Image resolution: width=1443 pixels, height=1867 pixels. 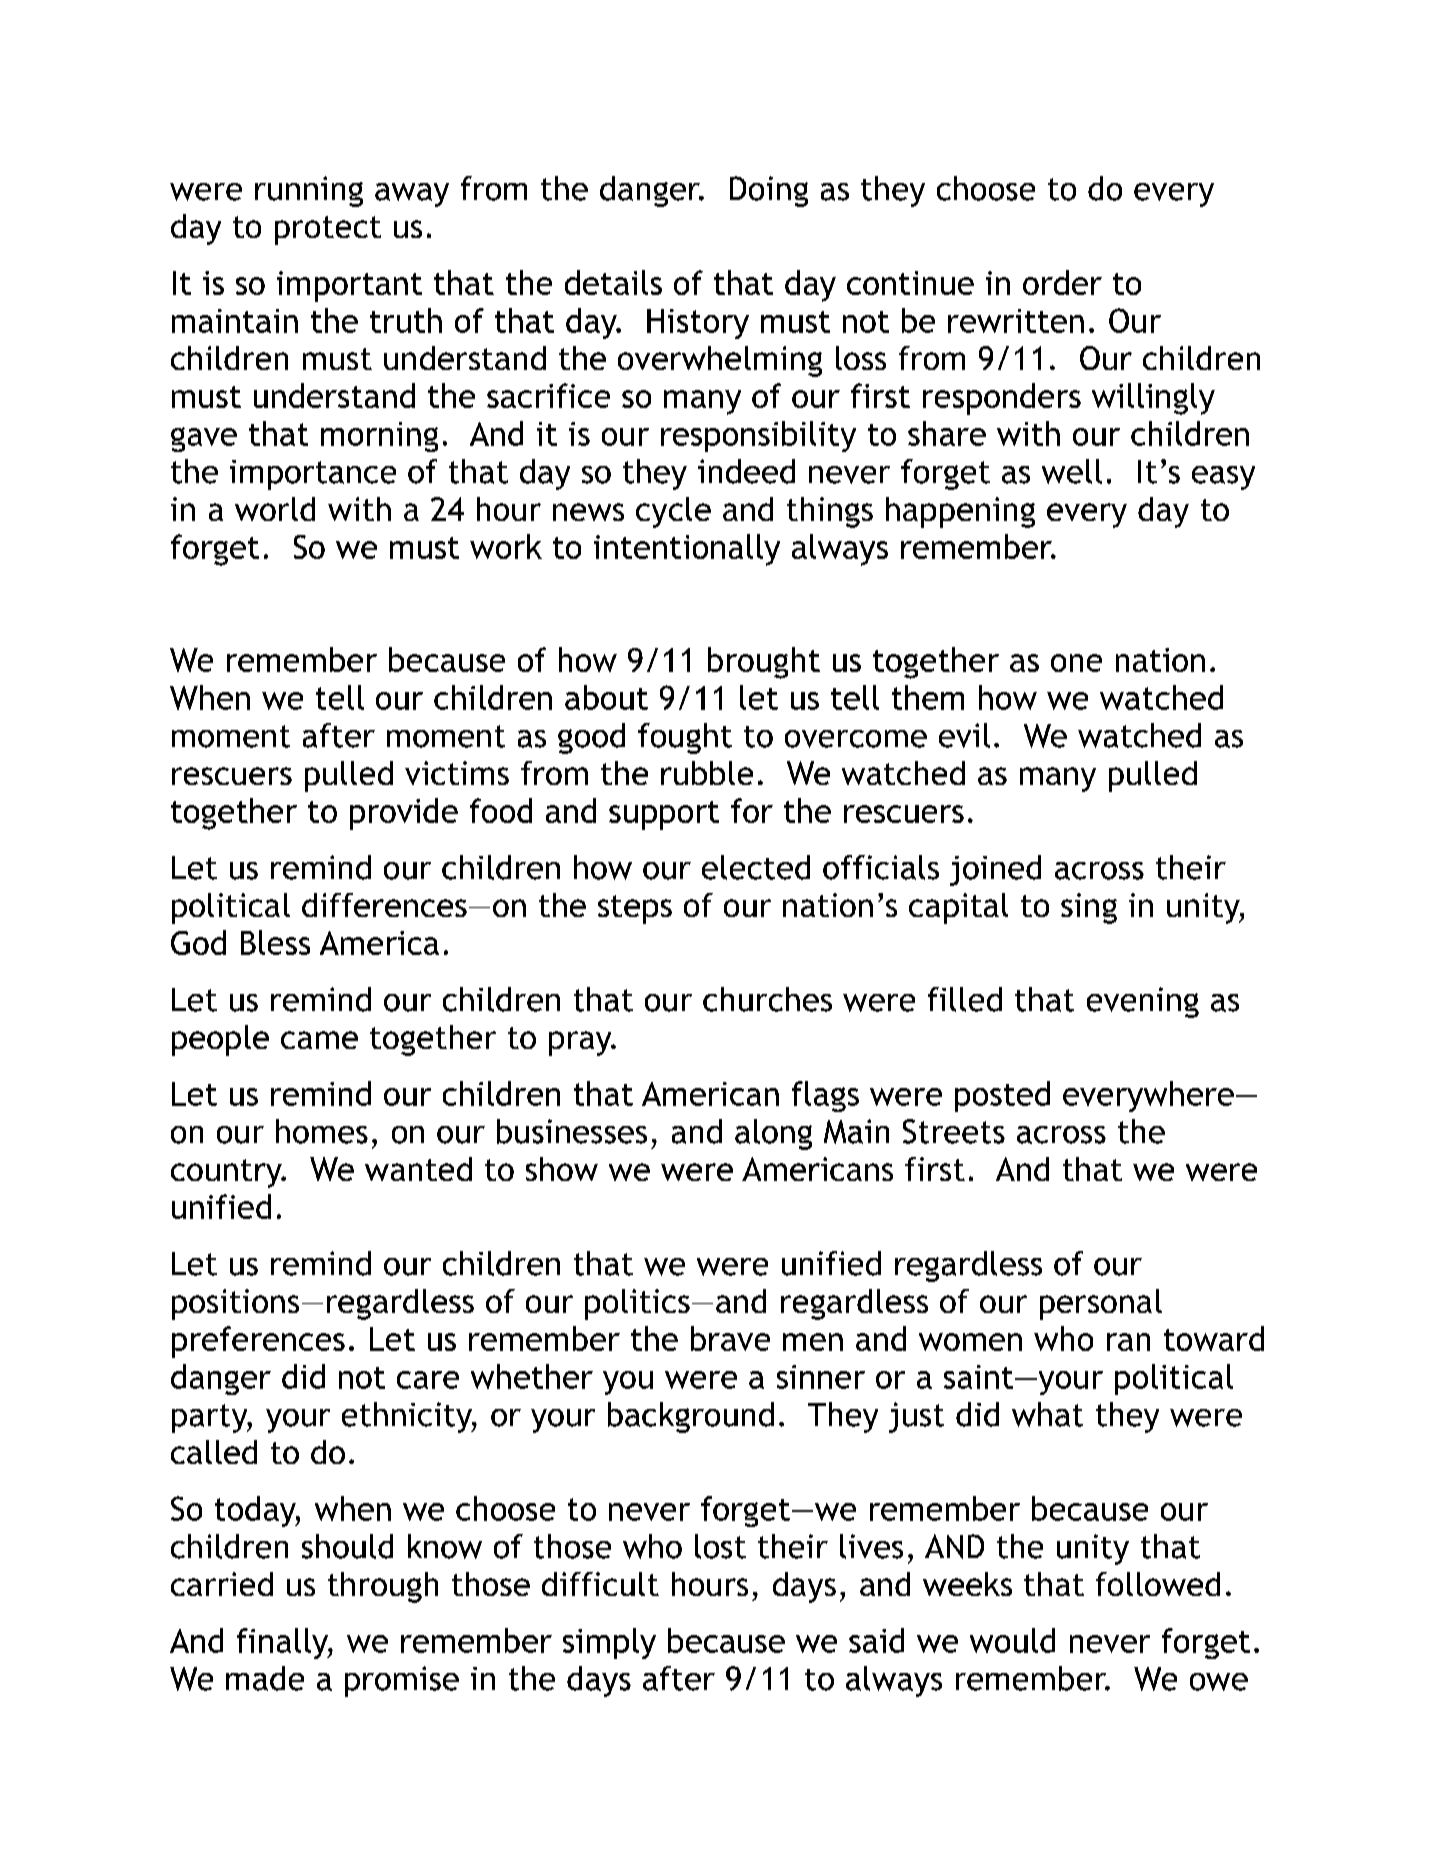 What do you see at coordinates (1002, 1096) in the page?
I see `posted` at bounding box center [1002, 1096].
